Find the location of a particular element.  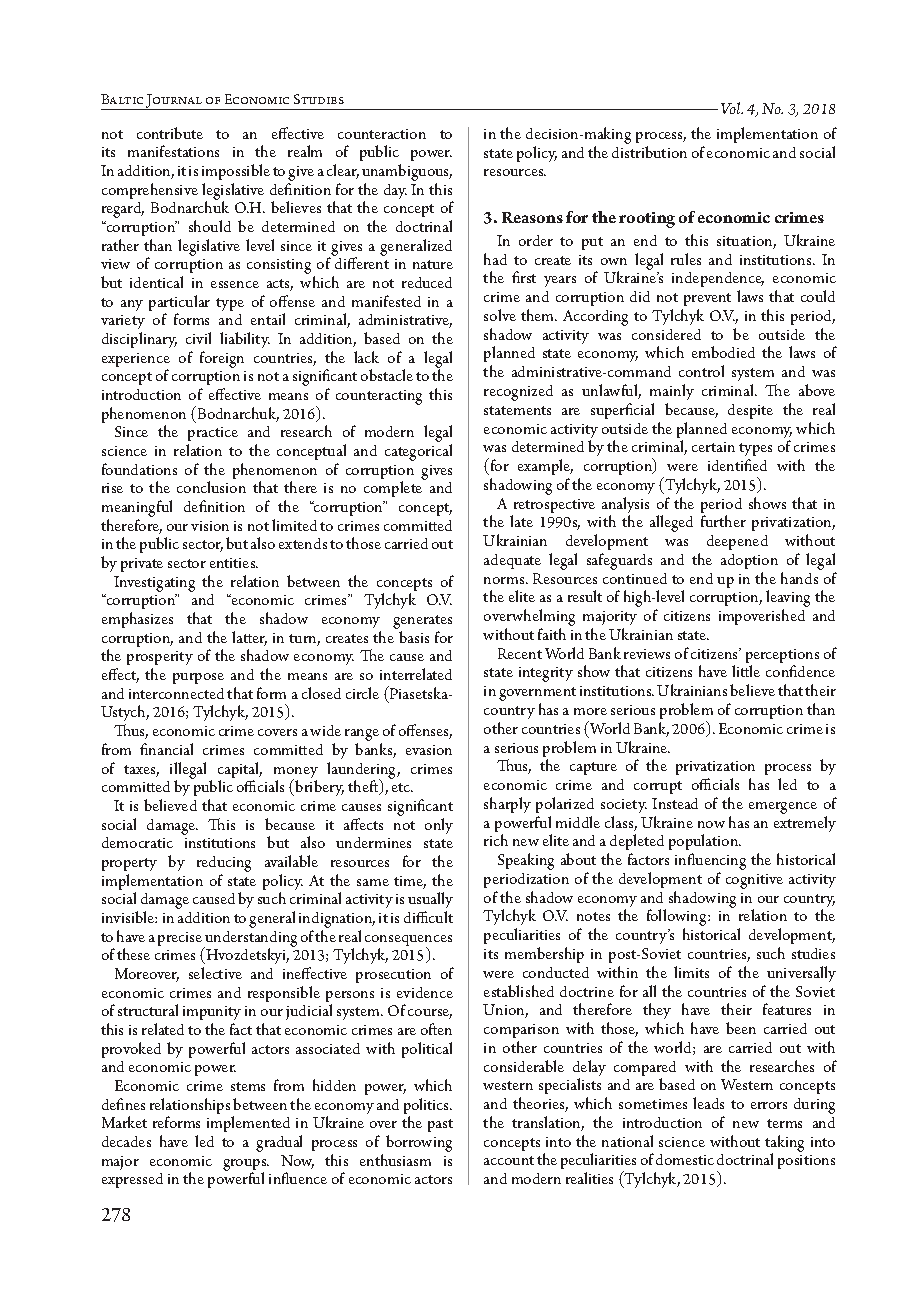

capital is located at coordinates (240, 771).
